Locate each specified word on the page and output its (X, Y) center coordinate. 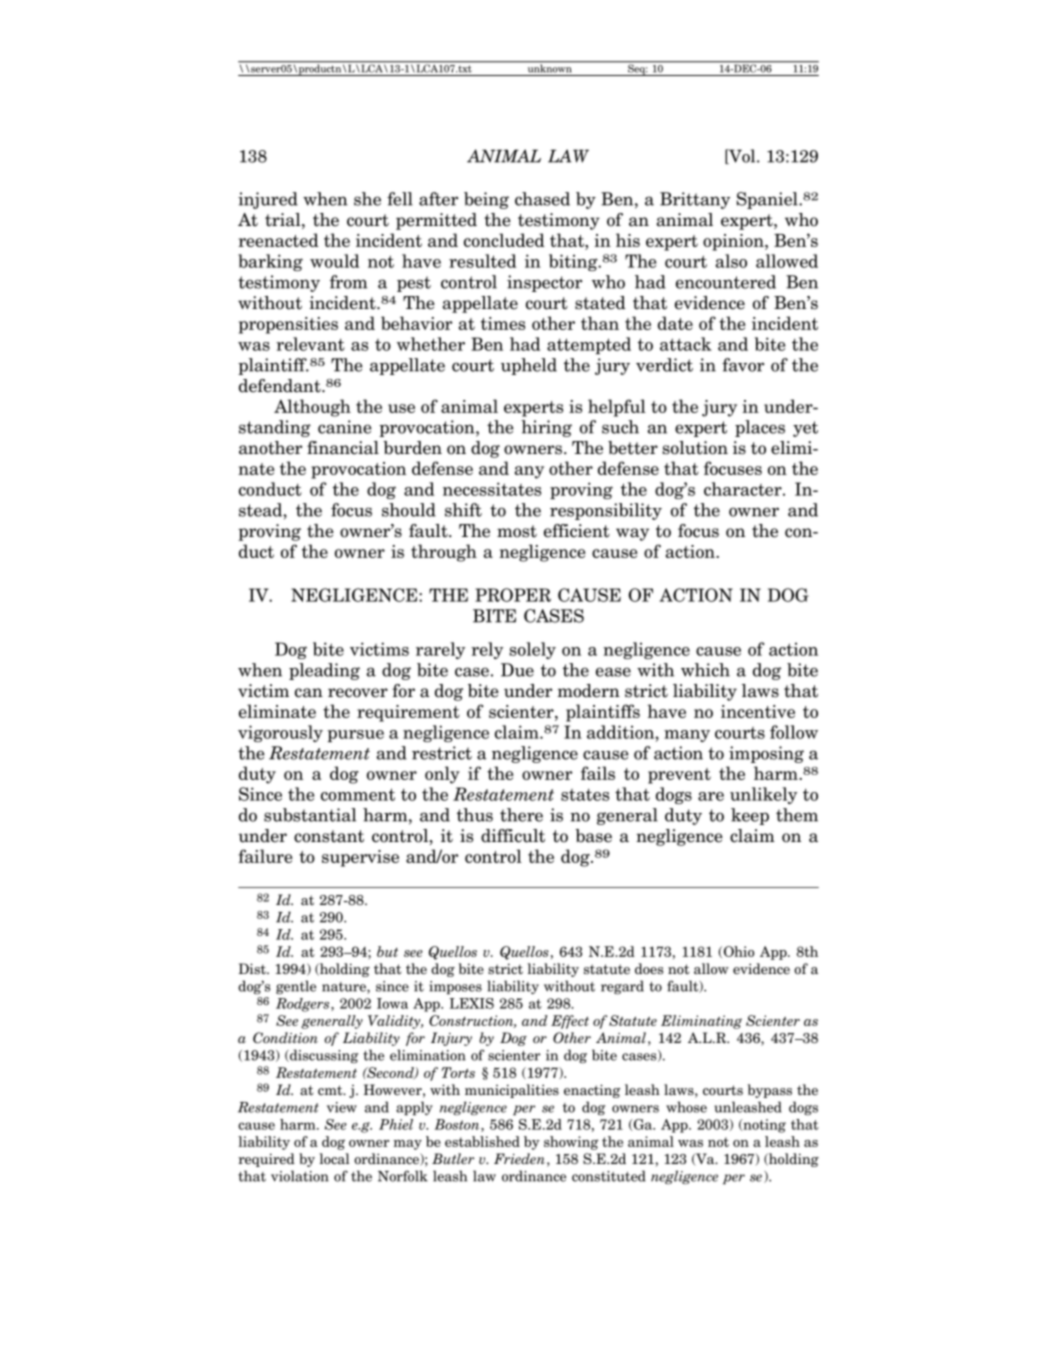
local (334, 1159)
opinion (734, 242)
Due (517, 670)
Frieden (519, 1158)
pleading (324, 671)
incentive (758, 711)
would (334, 261)
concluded (504, 240)
